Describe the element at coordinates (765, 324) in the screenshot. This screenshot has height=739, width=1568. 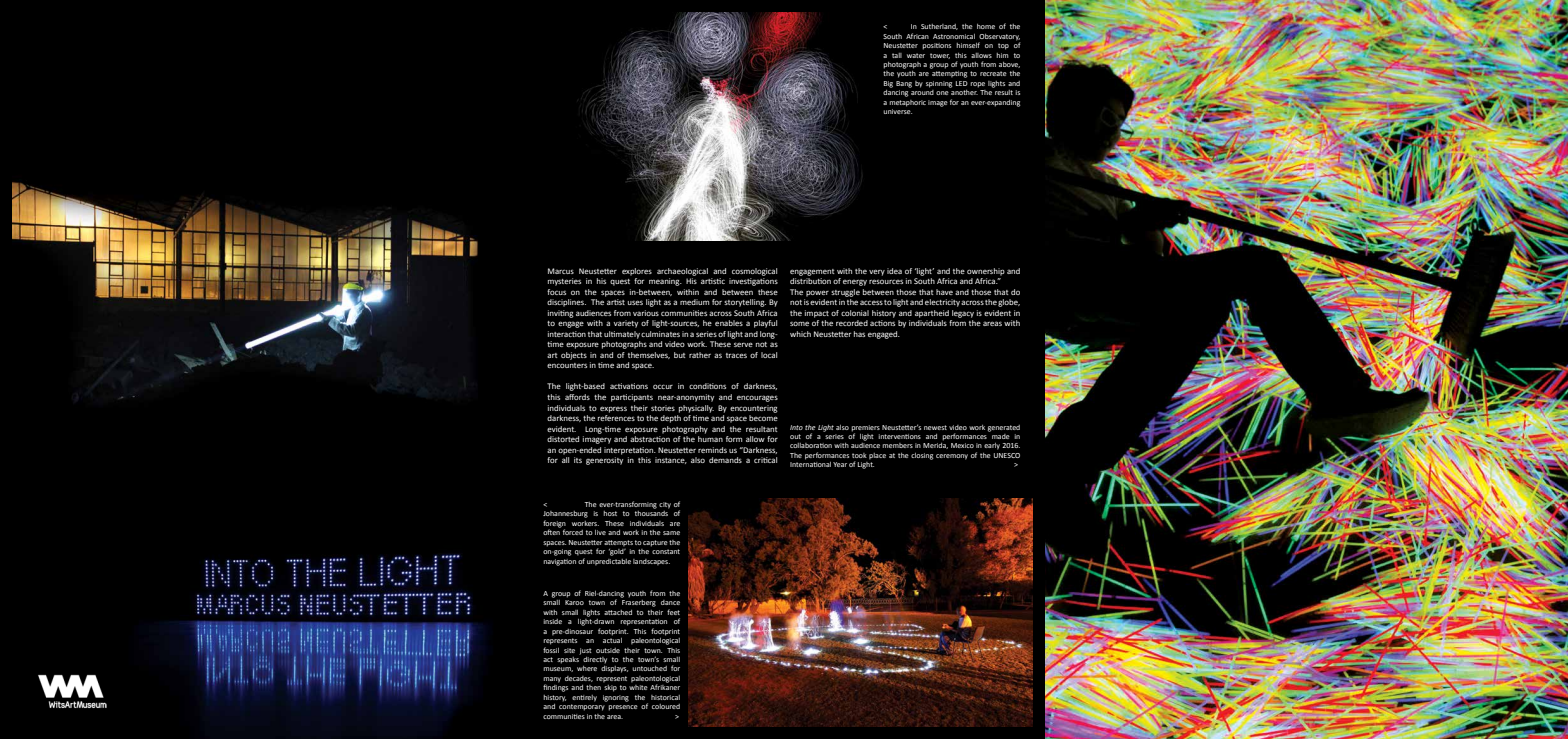
I see `playful` at that location.
